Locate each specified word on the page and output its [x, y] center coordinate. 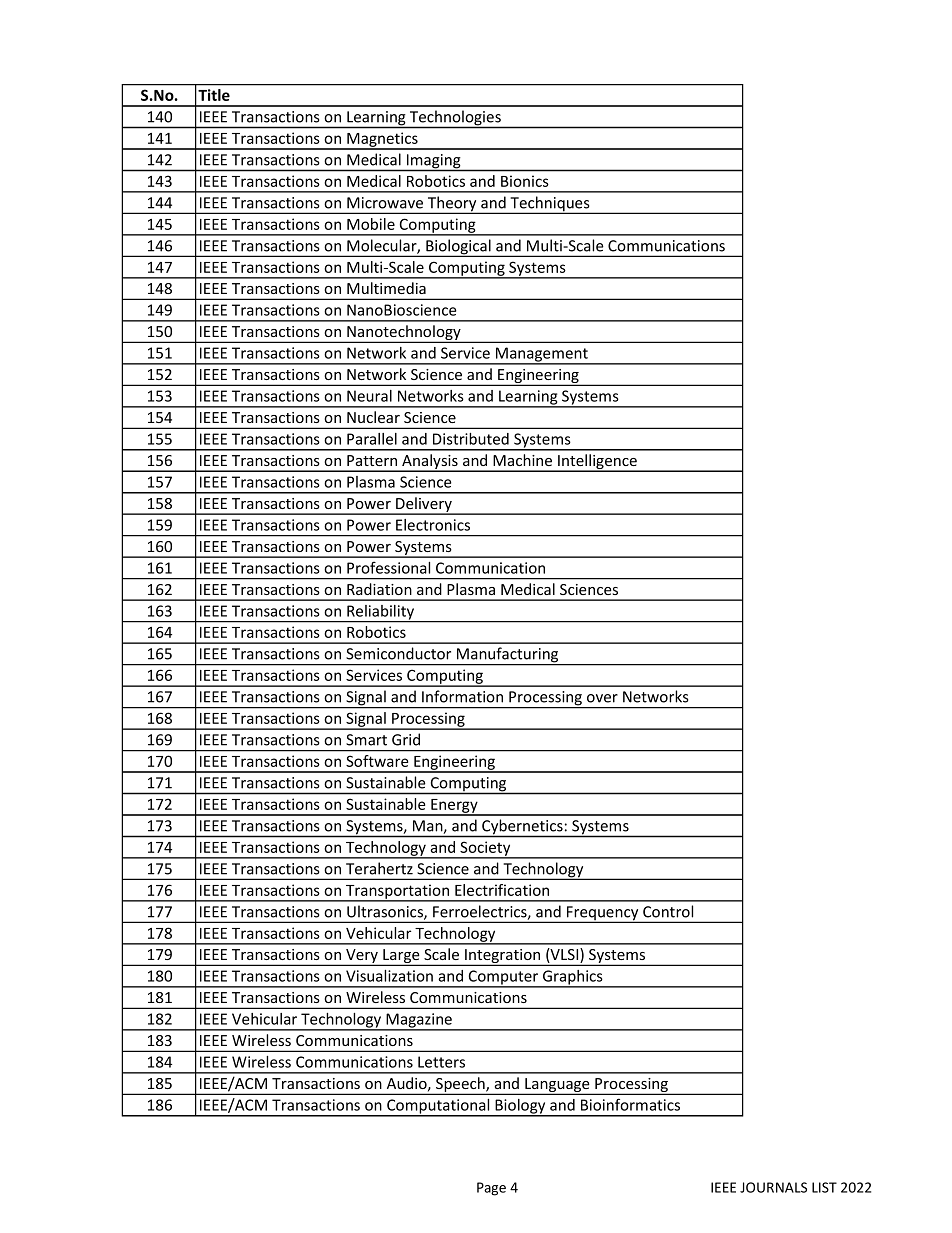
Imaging [434, 162]
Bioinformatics [630, 1104]
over [602, 698]
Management [542, 355]
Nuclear [373, 417]
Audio [408, 1084]
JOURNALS [773, 1187]
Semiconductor [398, 653]
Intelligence [597, 463]
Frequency [603, 914]
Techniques [550, 205]
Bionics [525, 181]
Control [668, 911]
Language [557, 1086]
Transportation [398, 892]
